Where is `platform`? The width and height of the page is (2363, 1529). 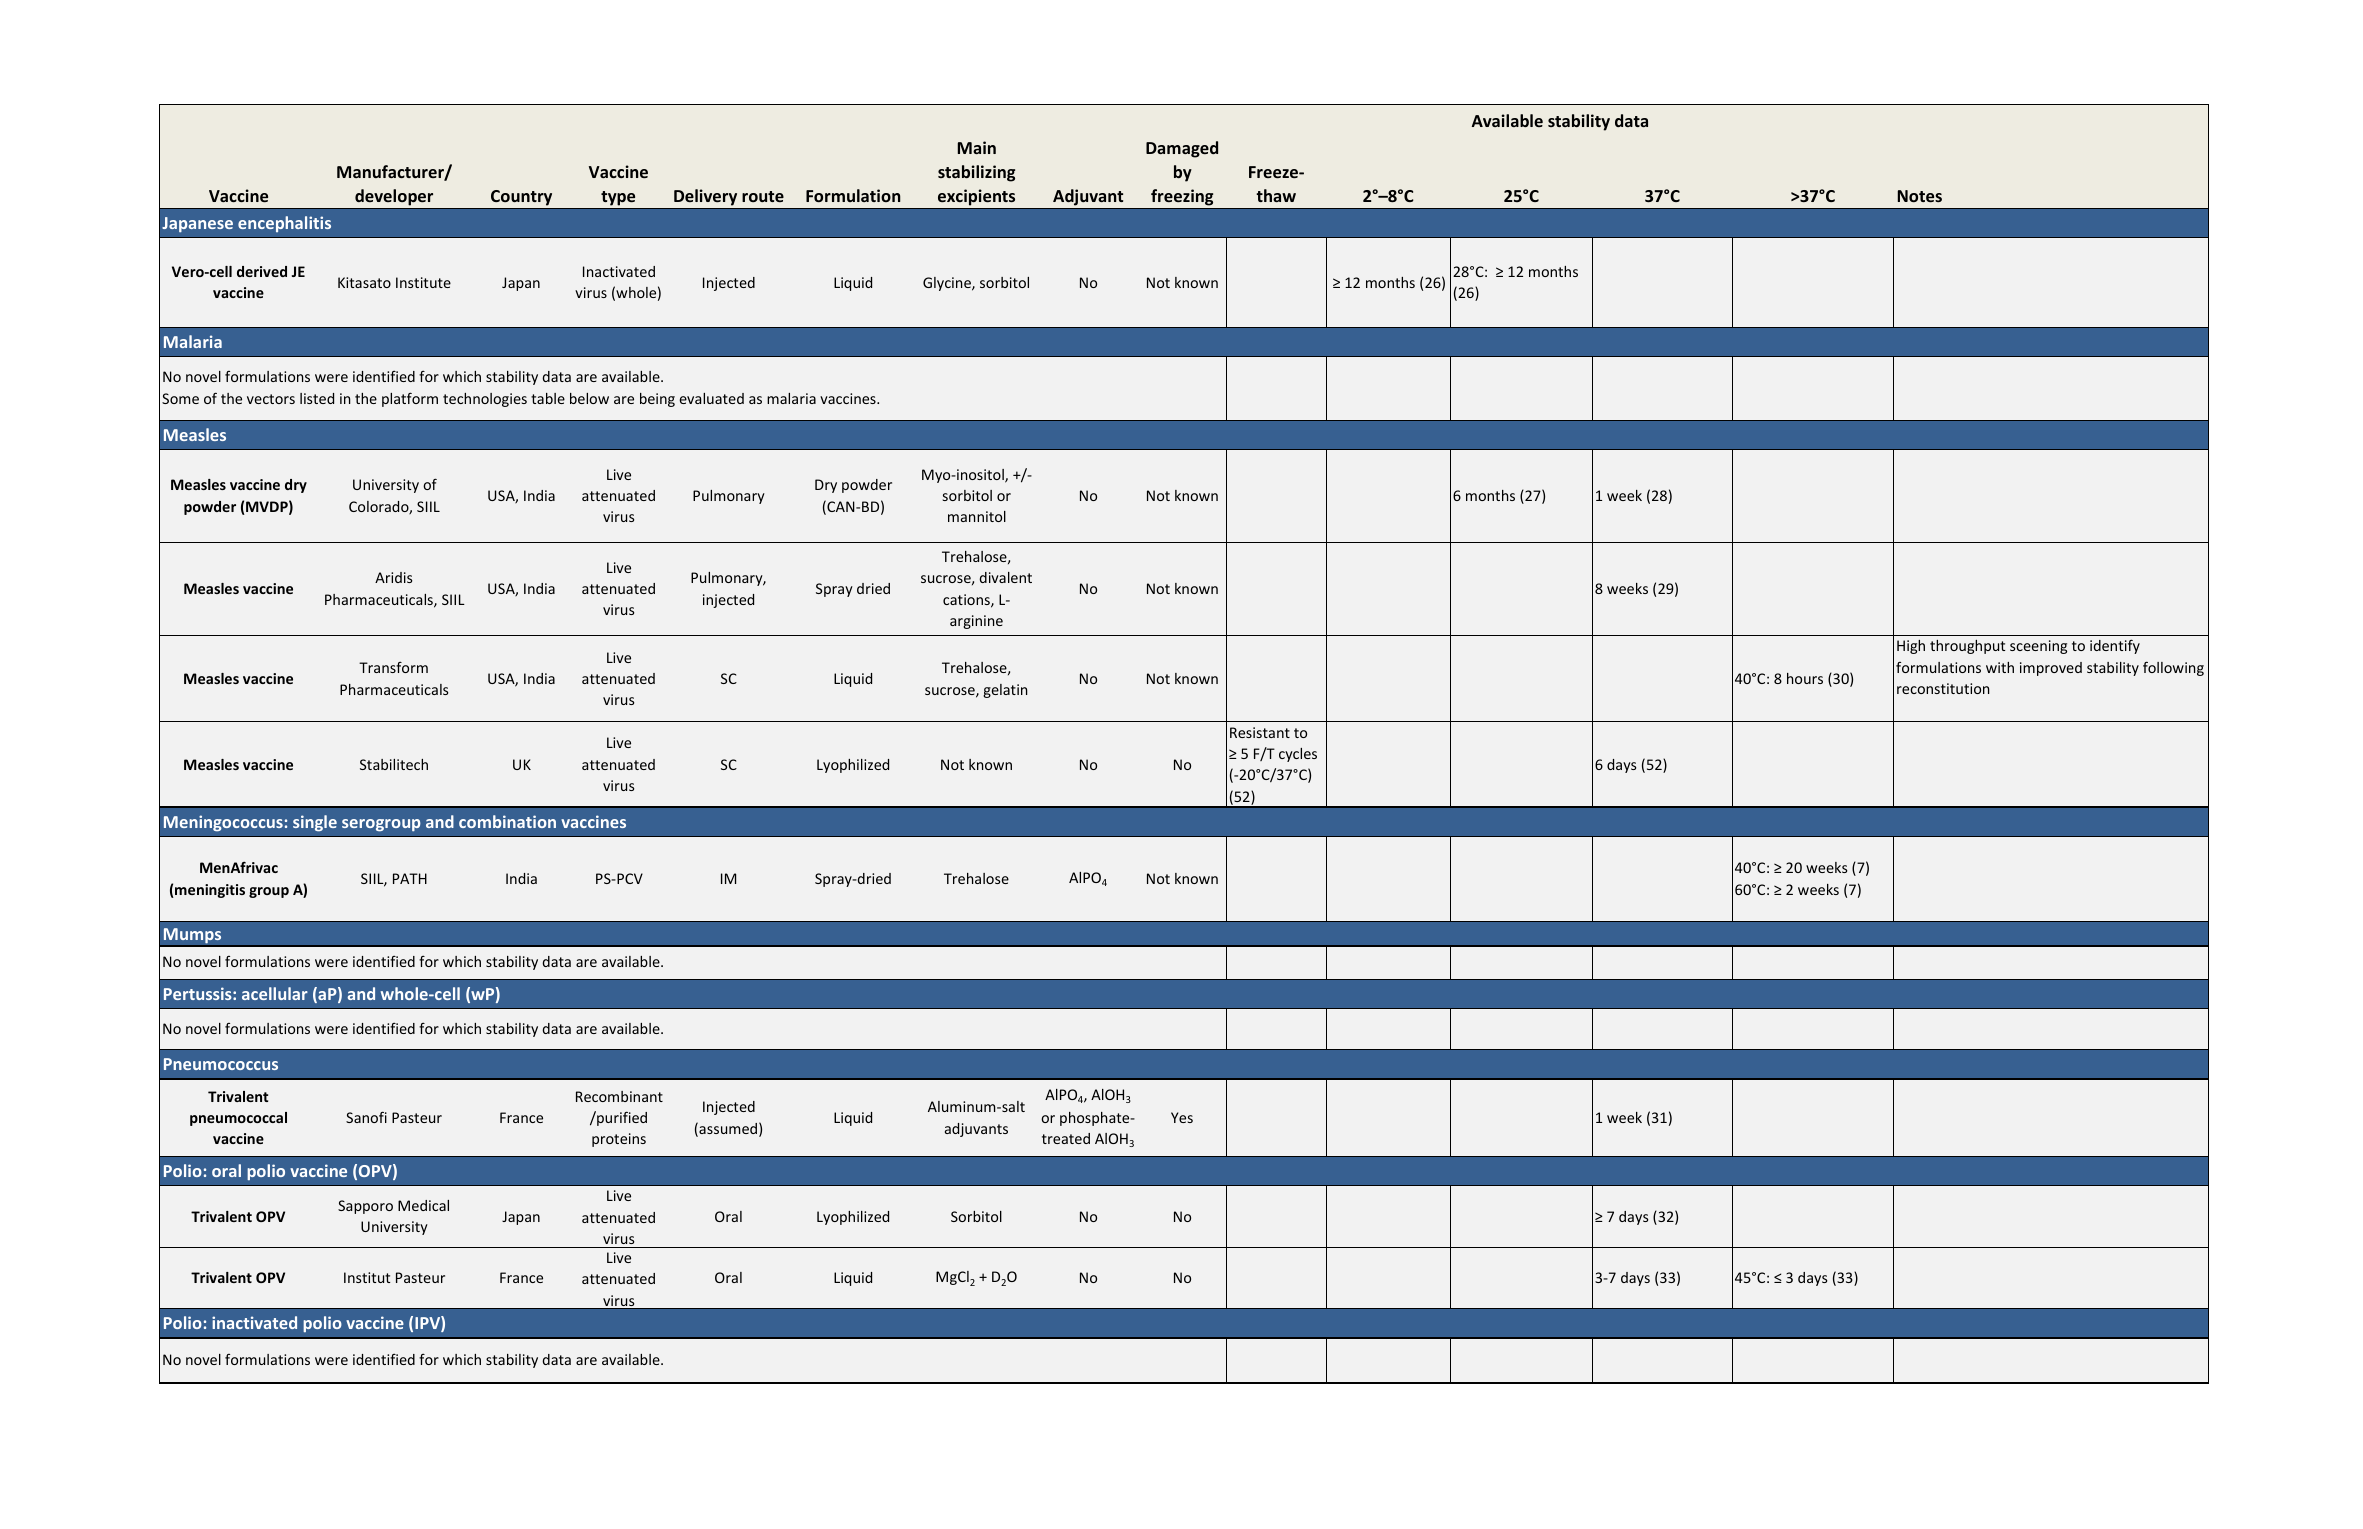
platform is located at coordinates (410, 399).
